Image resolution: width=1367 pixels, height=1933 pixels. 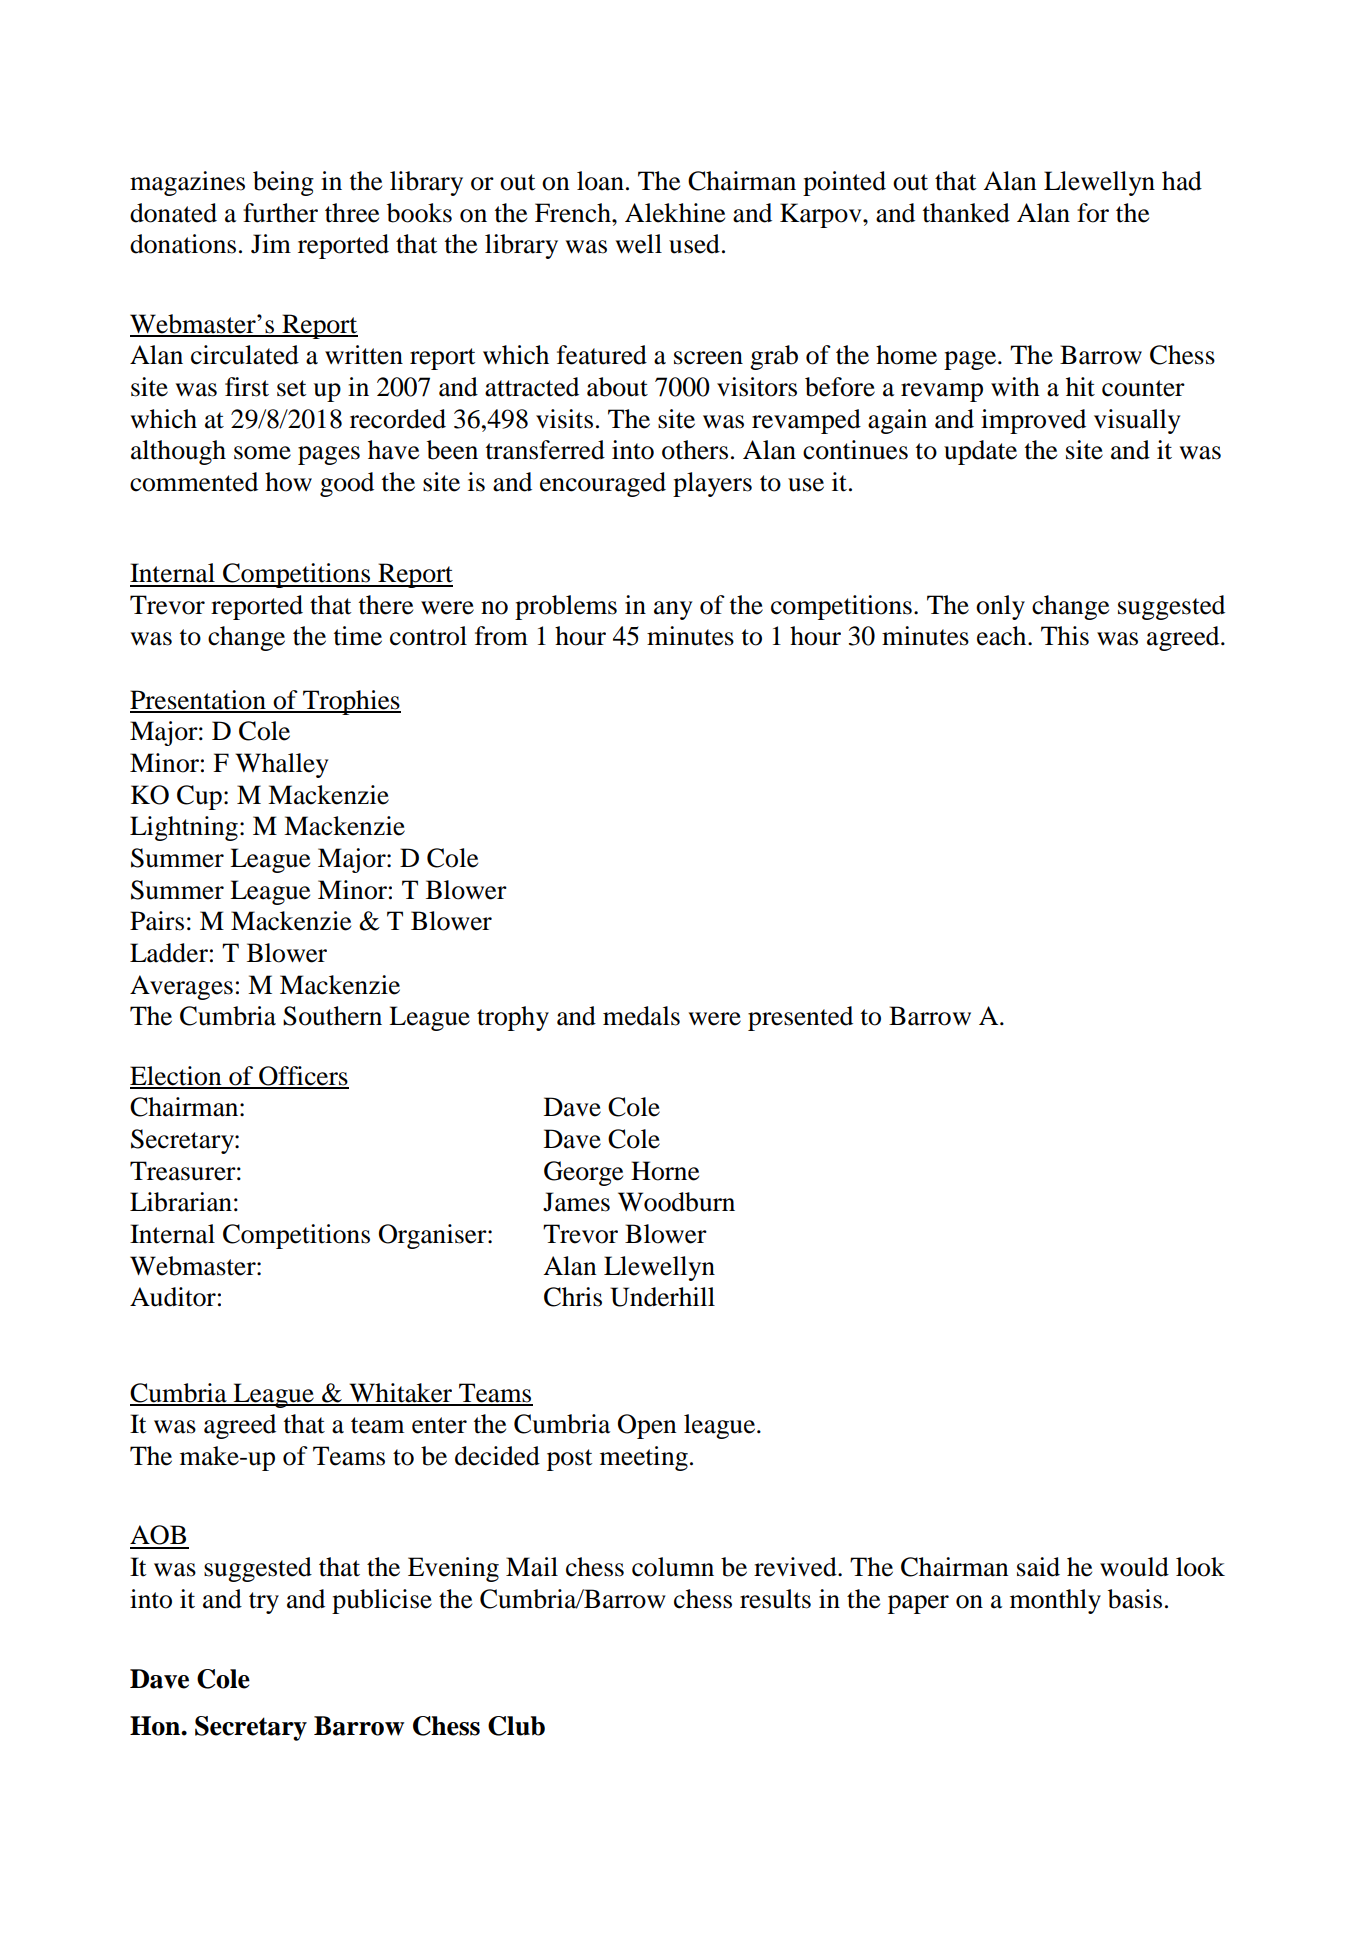 I want to click on further, so click(x=280, y=213).
